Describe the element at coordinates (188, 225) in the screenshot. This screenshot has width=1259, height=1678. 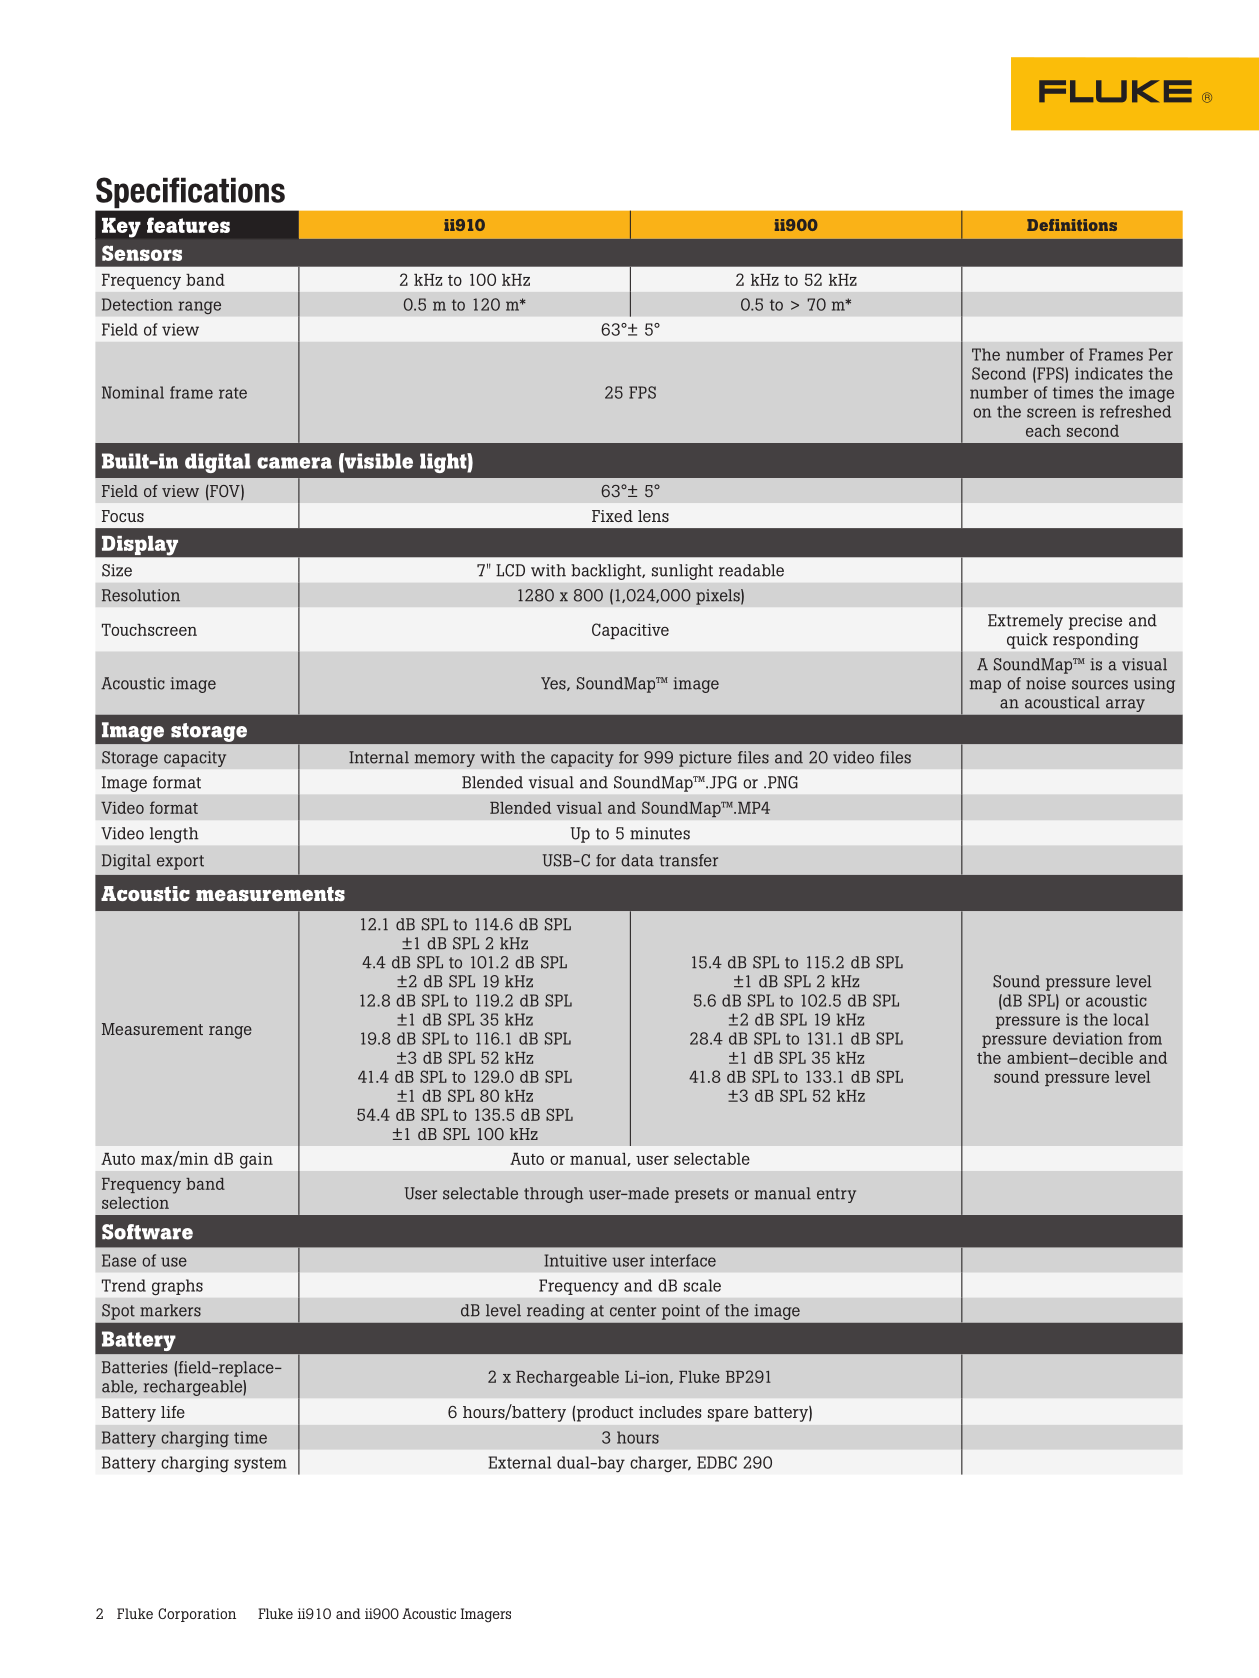
I see `features` at that location.
